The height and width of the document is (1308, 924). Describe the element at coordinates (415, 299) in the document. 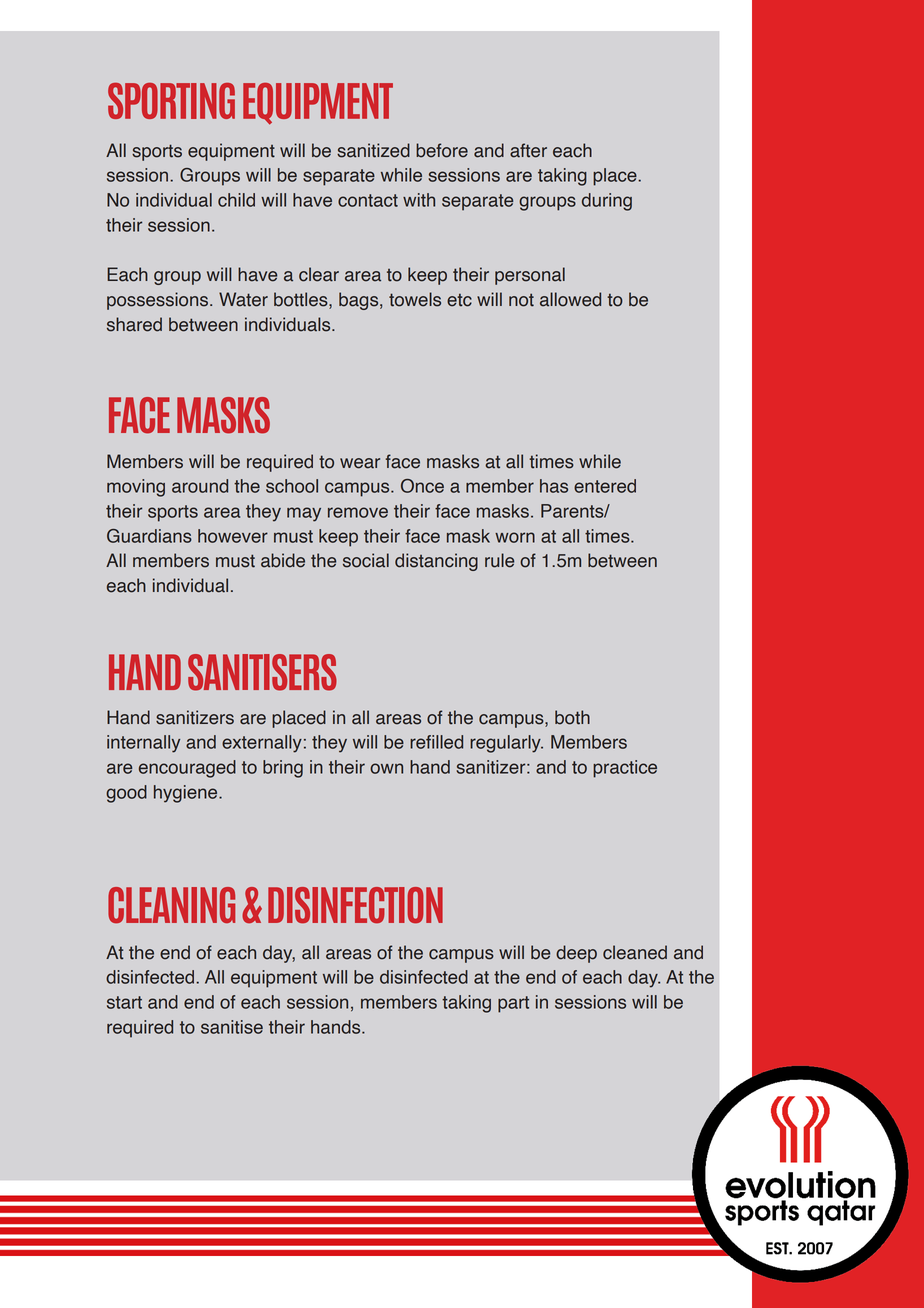

I see `towels` at that location.
